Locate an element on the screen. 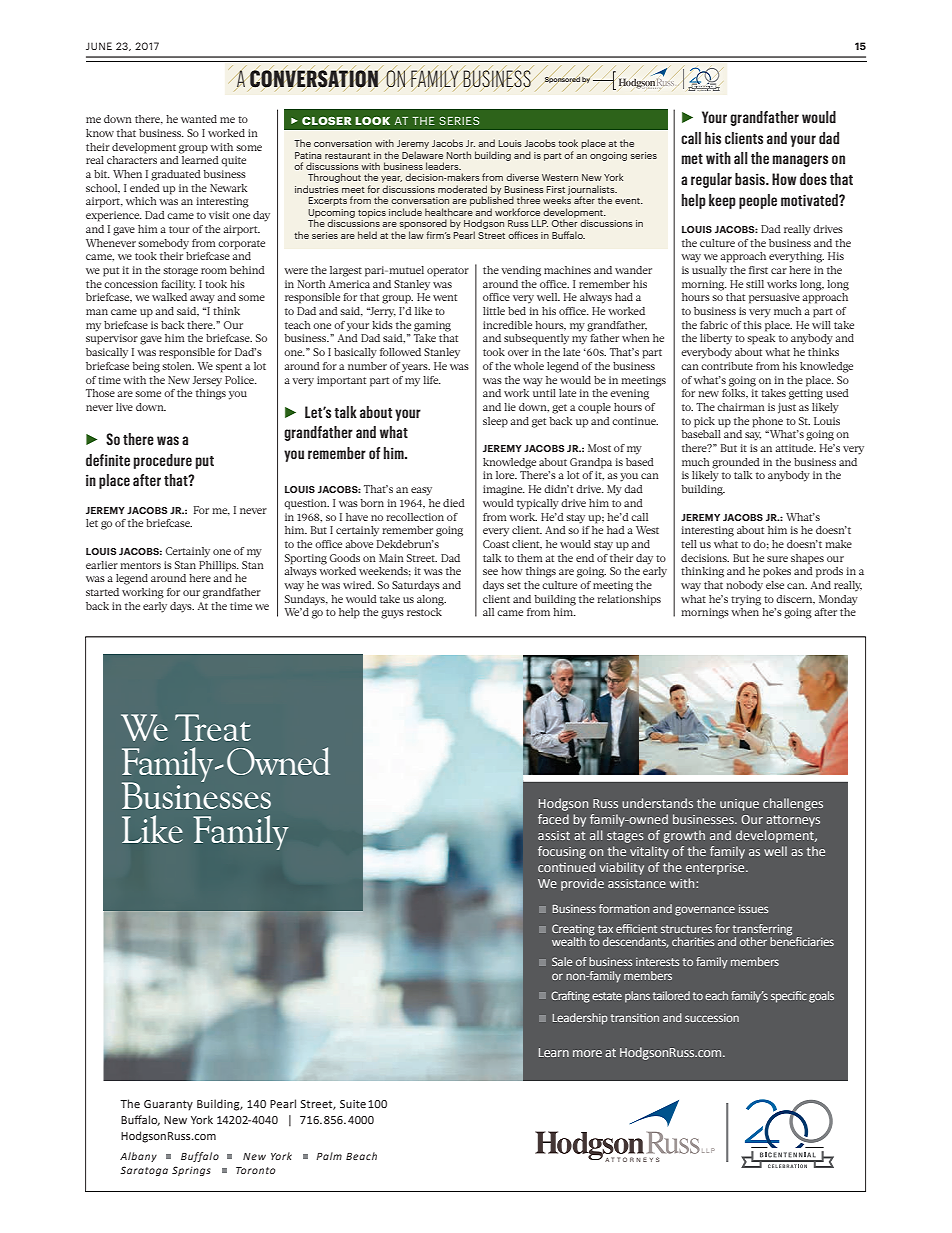 This screenshot has width=952, height=1233. restock is located at coordinates (424, 612).
